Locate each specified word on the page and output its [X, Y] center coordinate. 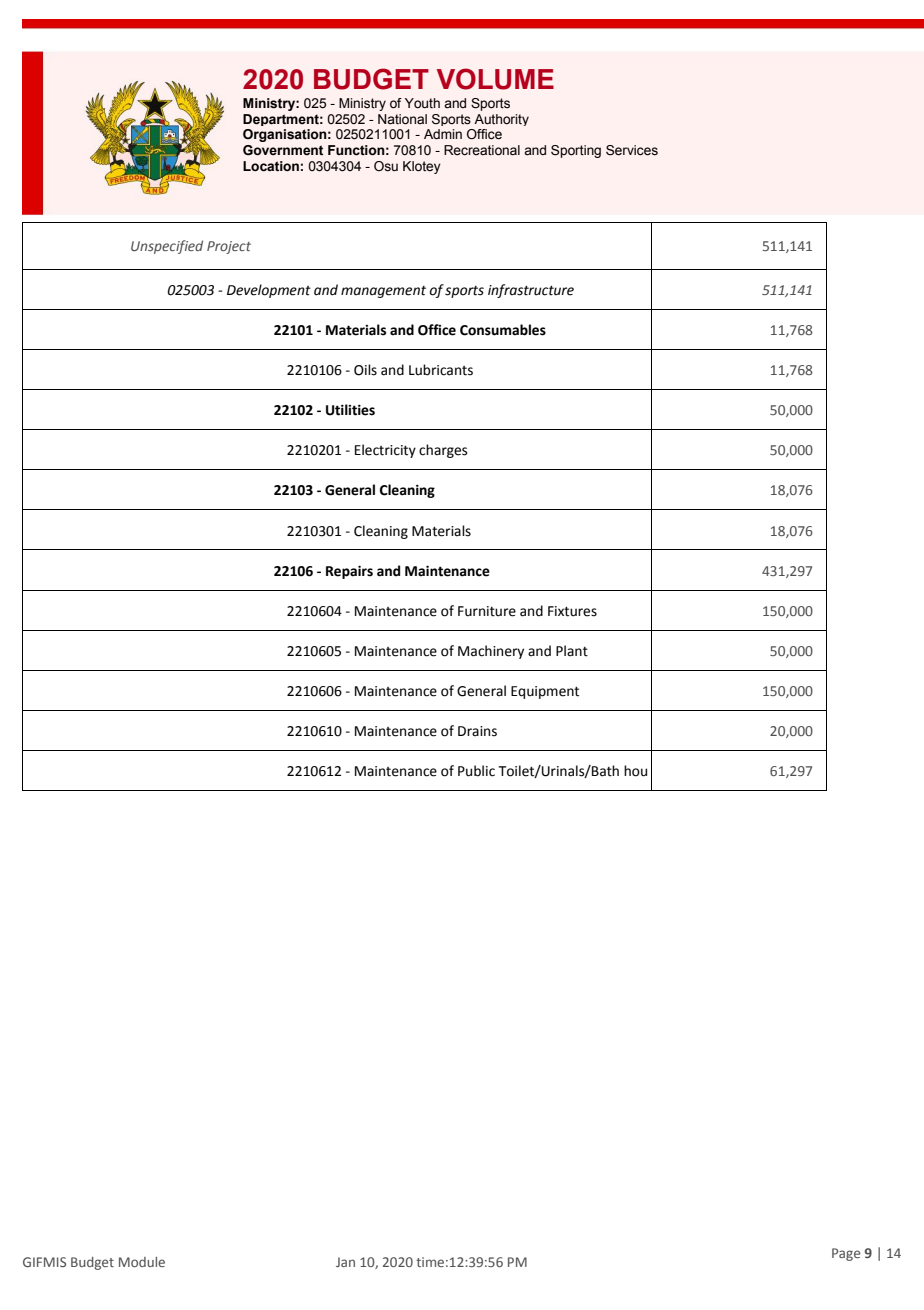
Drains [477, 731]
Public [476, 771]
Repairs [349, 572]
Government [283, 150]
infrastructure [531, 291]
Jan [345, 1262]
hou [635, 771]
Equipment [545, 692]
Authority [501, 120]
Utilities [350, 410]
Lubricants [441, 370]
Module [142, 1262]
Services [632, 150]
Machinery [491, 652]
